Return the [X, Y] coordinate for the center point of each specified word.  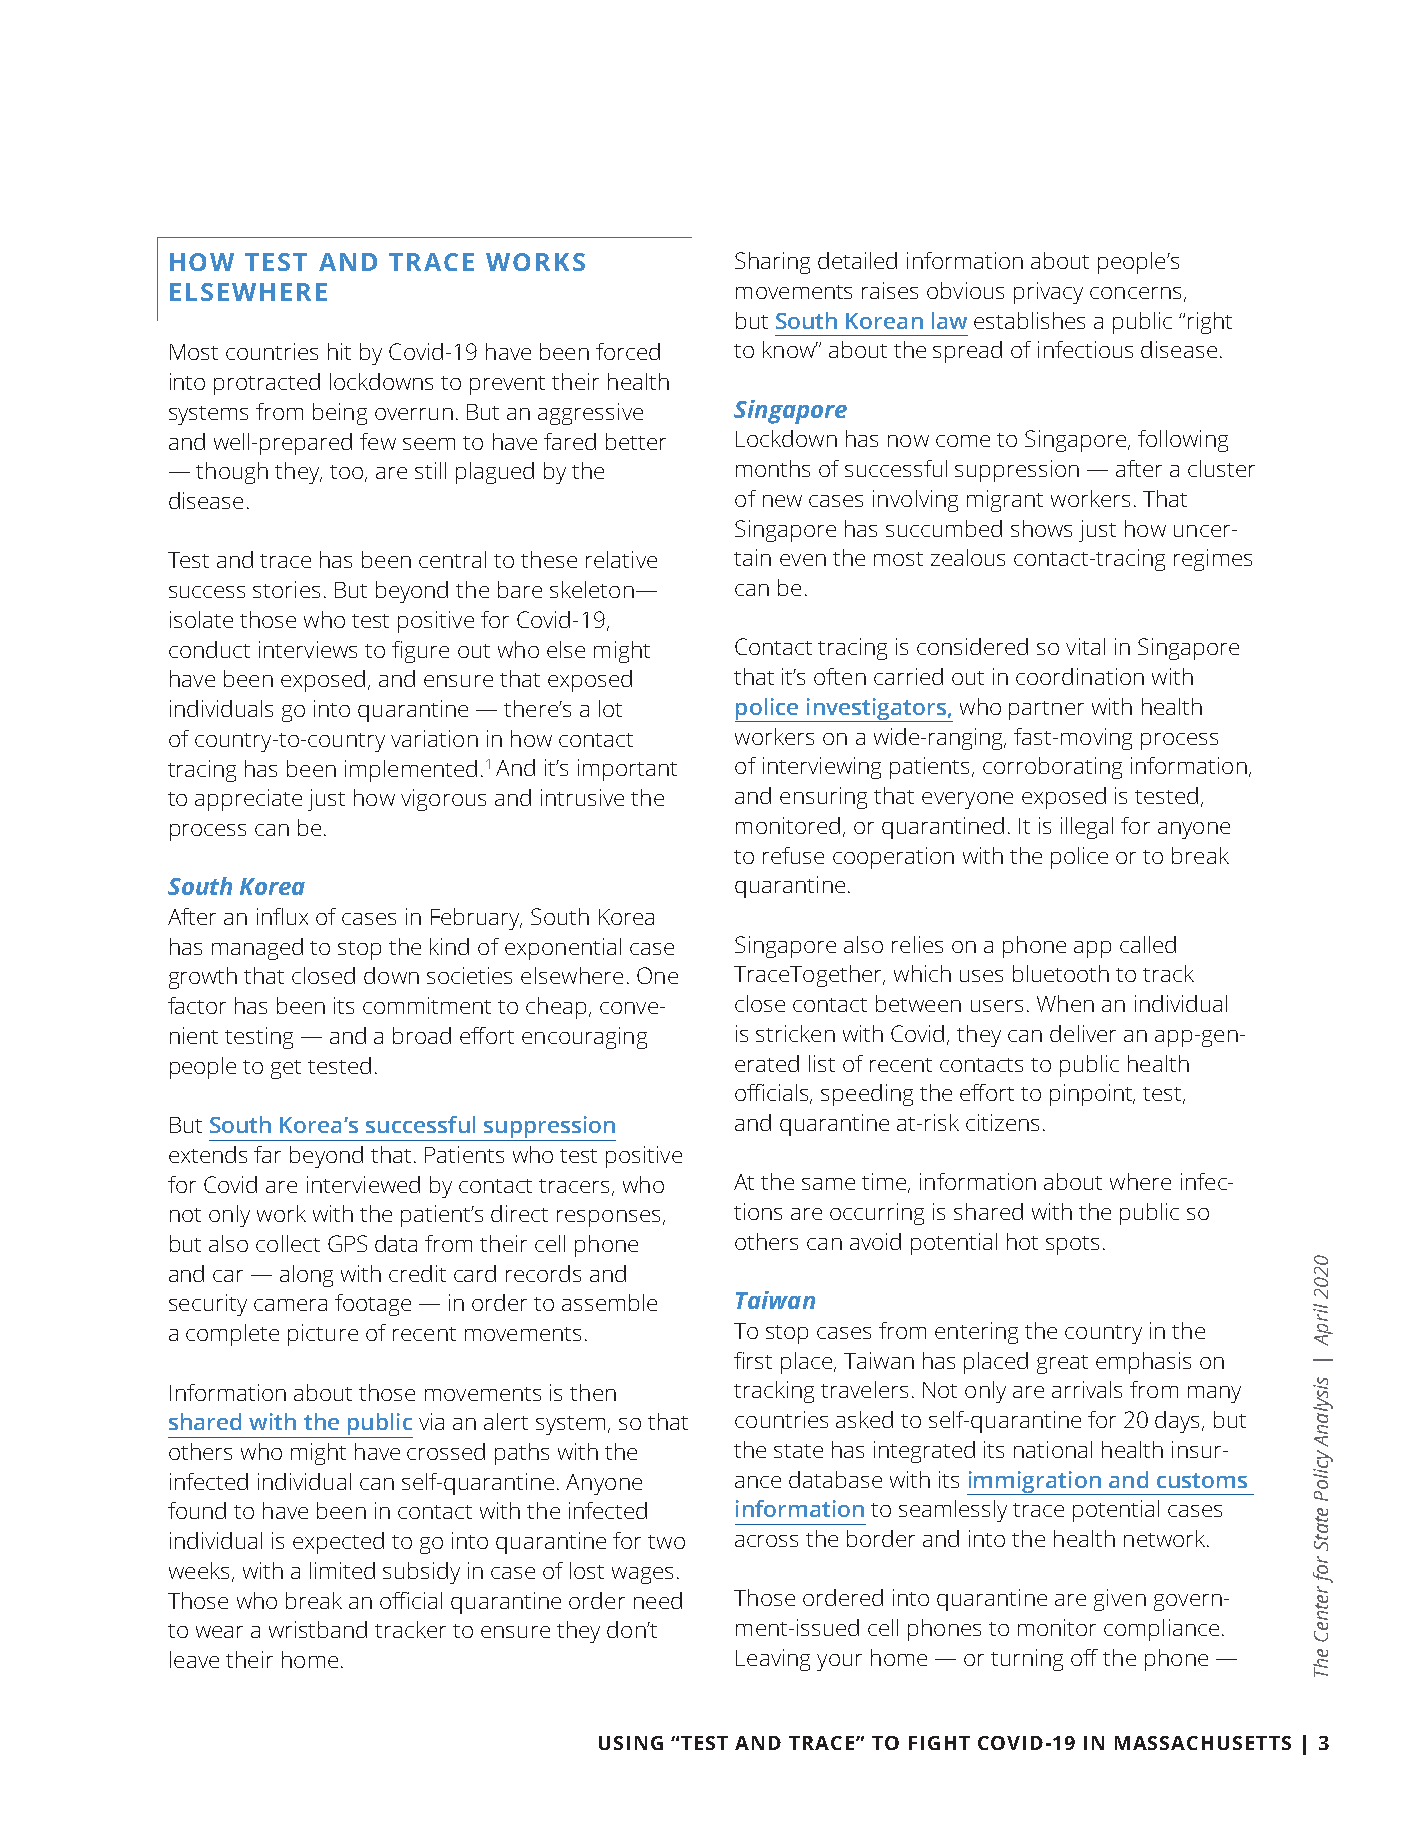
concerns [1135, 293]
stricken [795, 1033]
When [1065, 1003]
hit [339, 351]
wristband [318, 1629]
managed [257, 949]
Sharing [772, 263]
